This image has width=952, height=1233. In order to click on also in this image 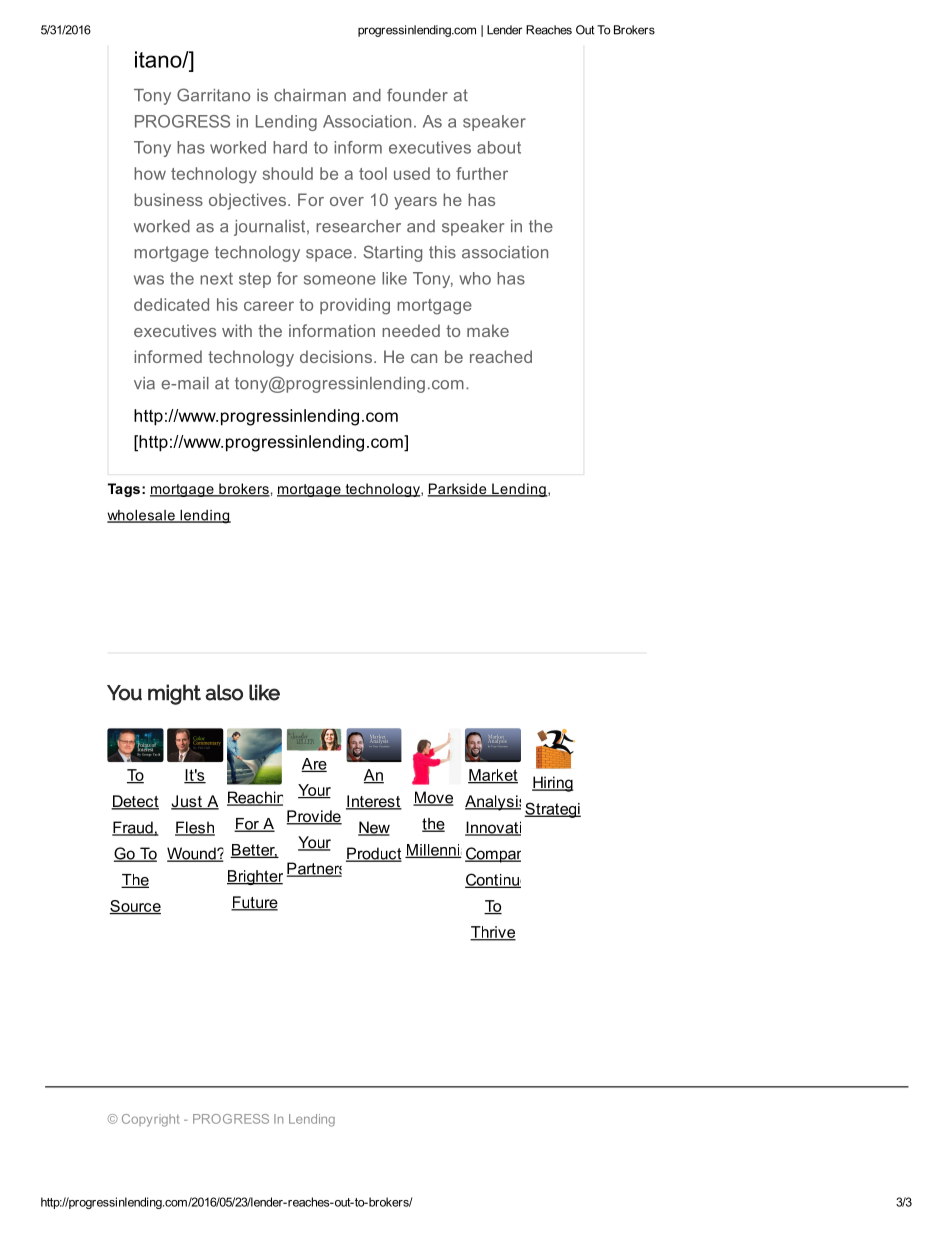, I will do `click(224, 692)`.
